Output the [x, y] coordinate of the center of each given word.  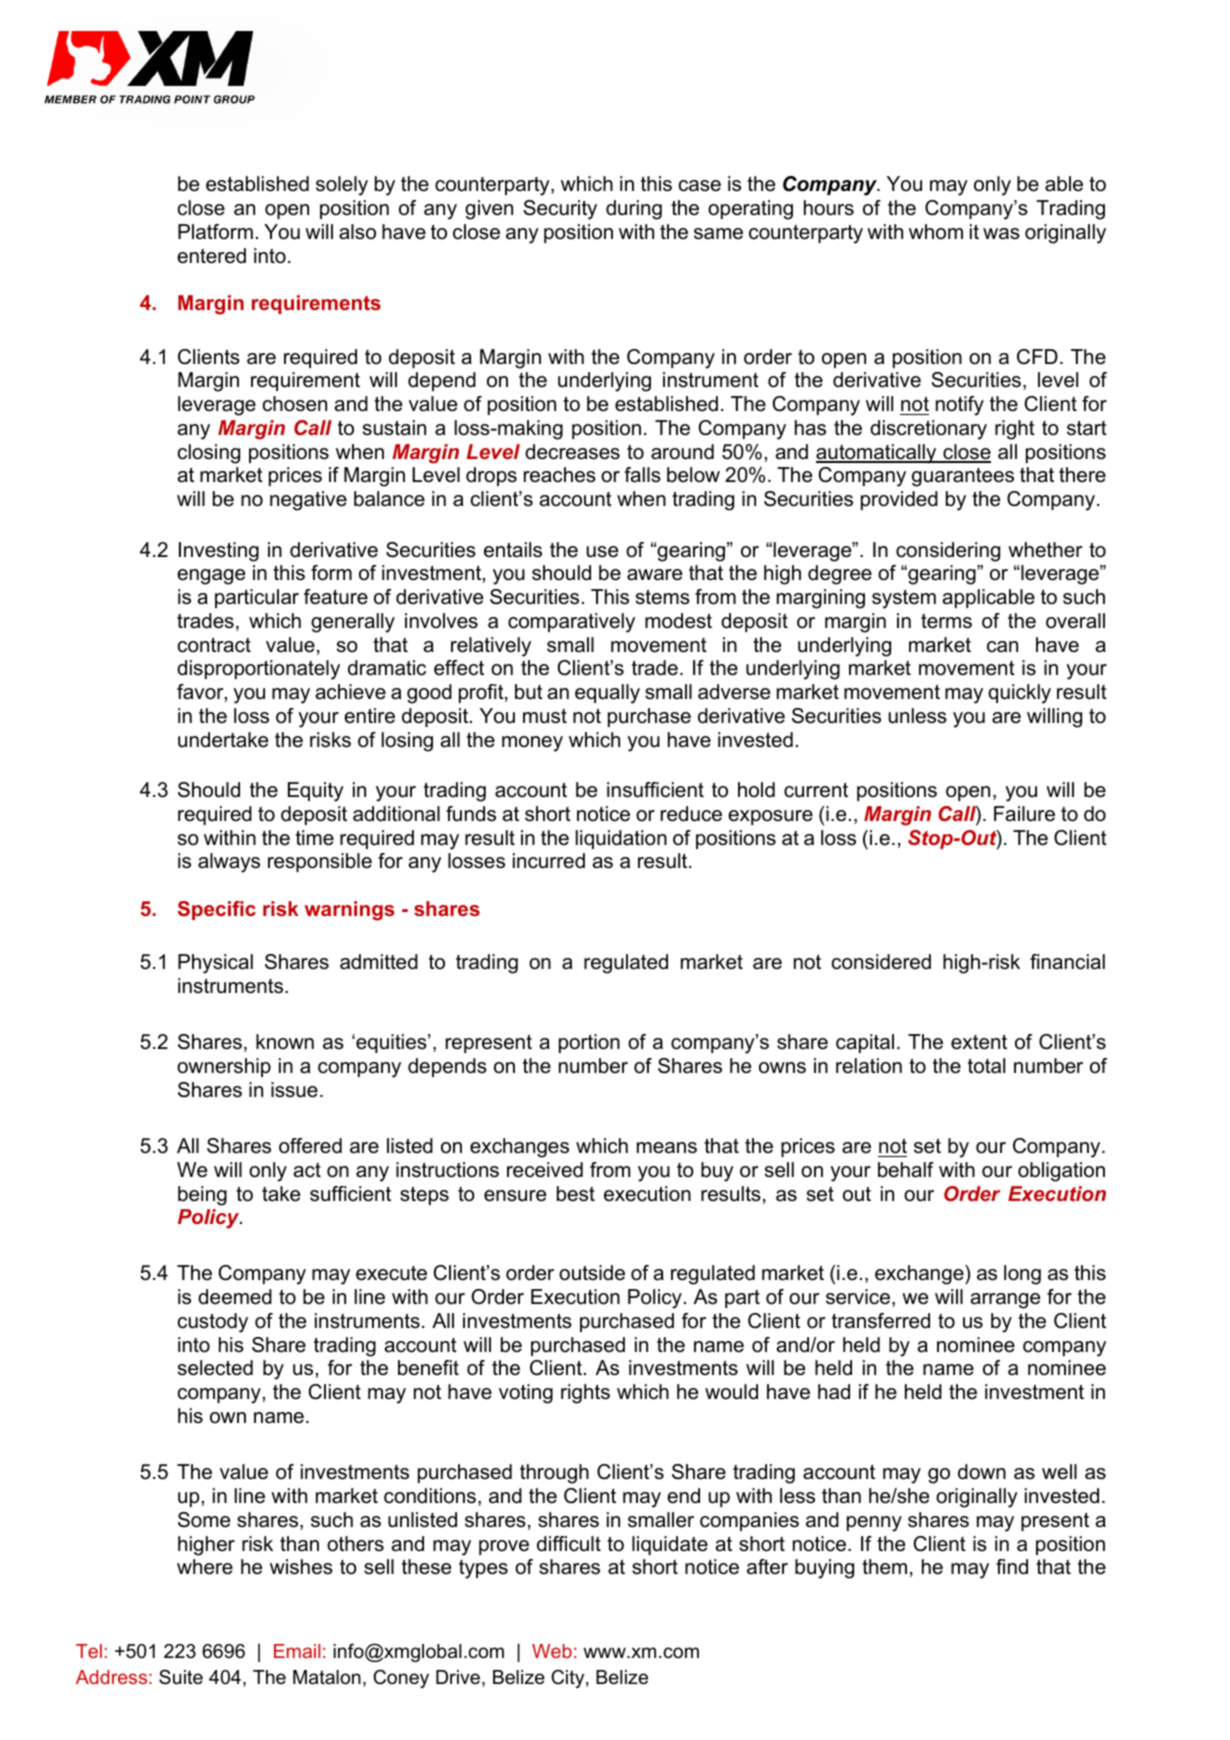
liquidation [621, 839]
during [634, 210]
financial [1067, 962]
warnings [349, 911]
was [1001, 234]
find [1012, 1567]
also [357, 232]
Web [552, 1651]
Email [297, 1651]
